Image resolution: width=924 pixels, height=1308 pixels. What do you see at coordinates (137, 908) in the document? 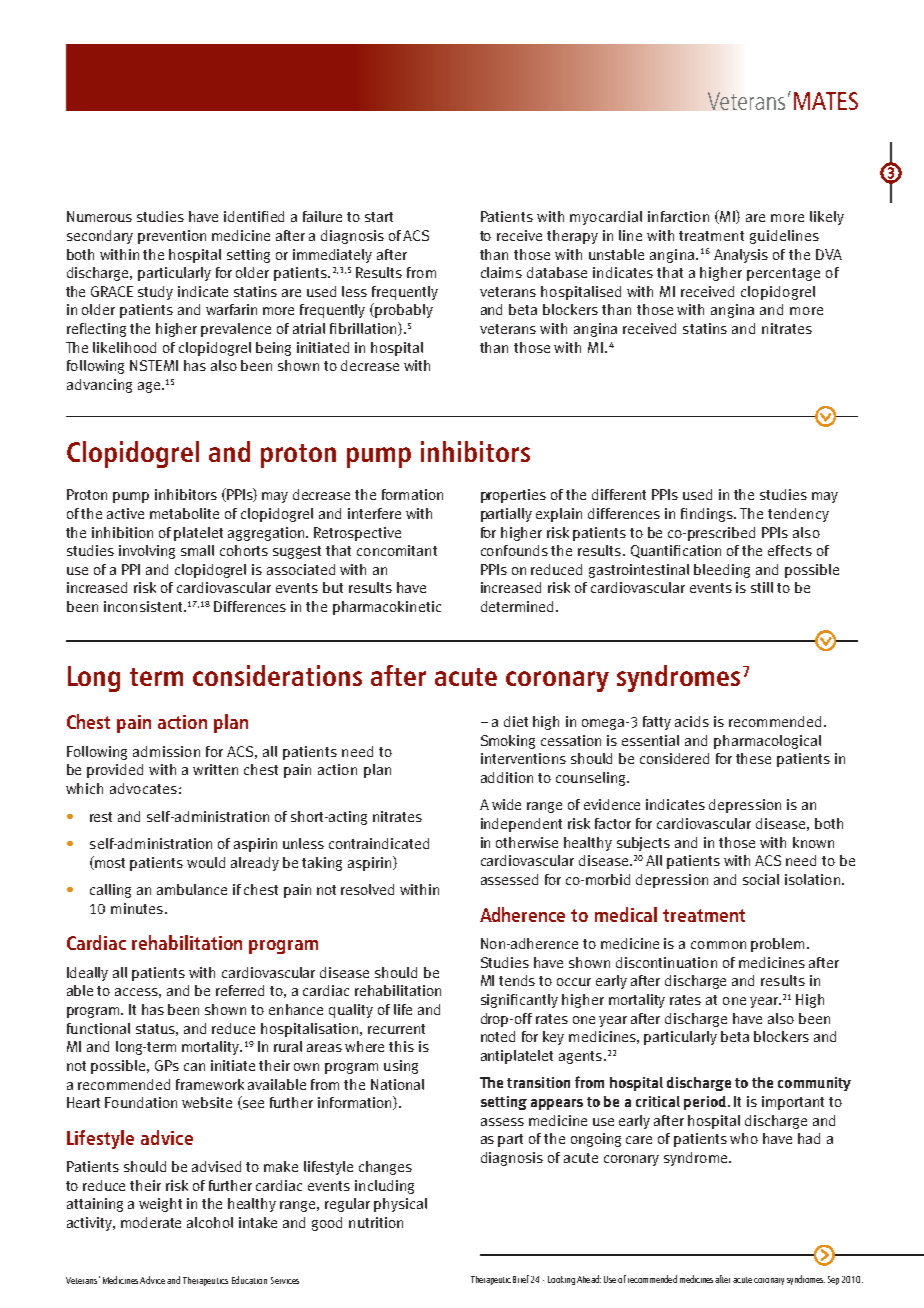
I see `minutes` at bounding box center [137, 908].
